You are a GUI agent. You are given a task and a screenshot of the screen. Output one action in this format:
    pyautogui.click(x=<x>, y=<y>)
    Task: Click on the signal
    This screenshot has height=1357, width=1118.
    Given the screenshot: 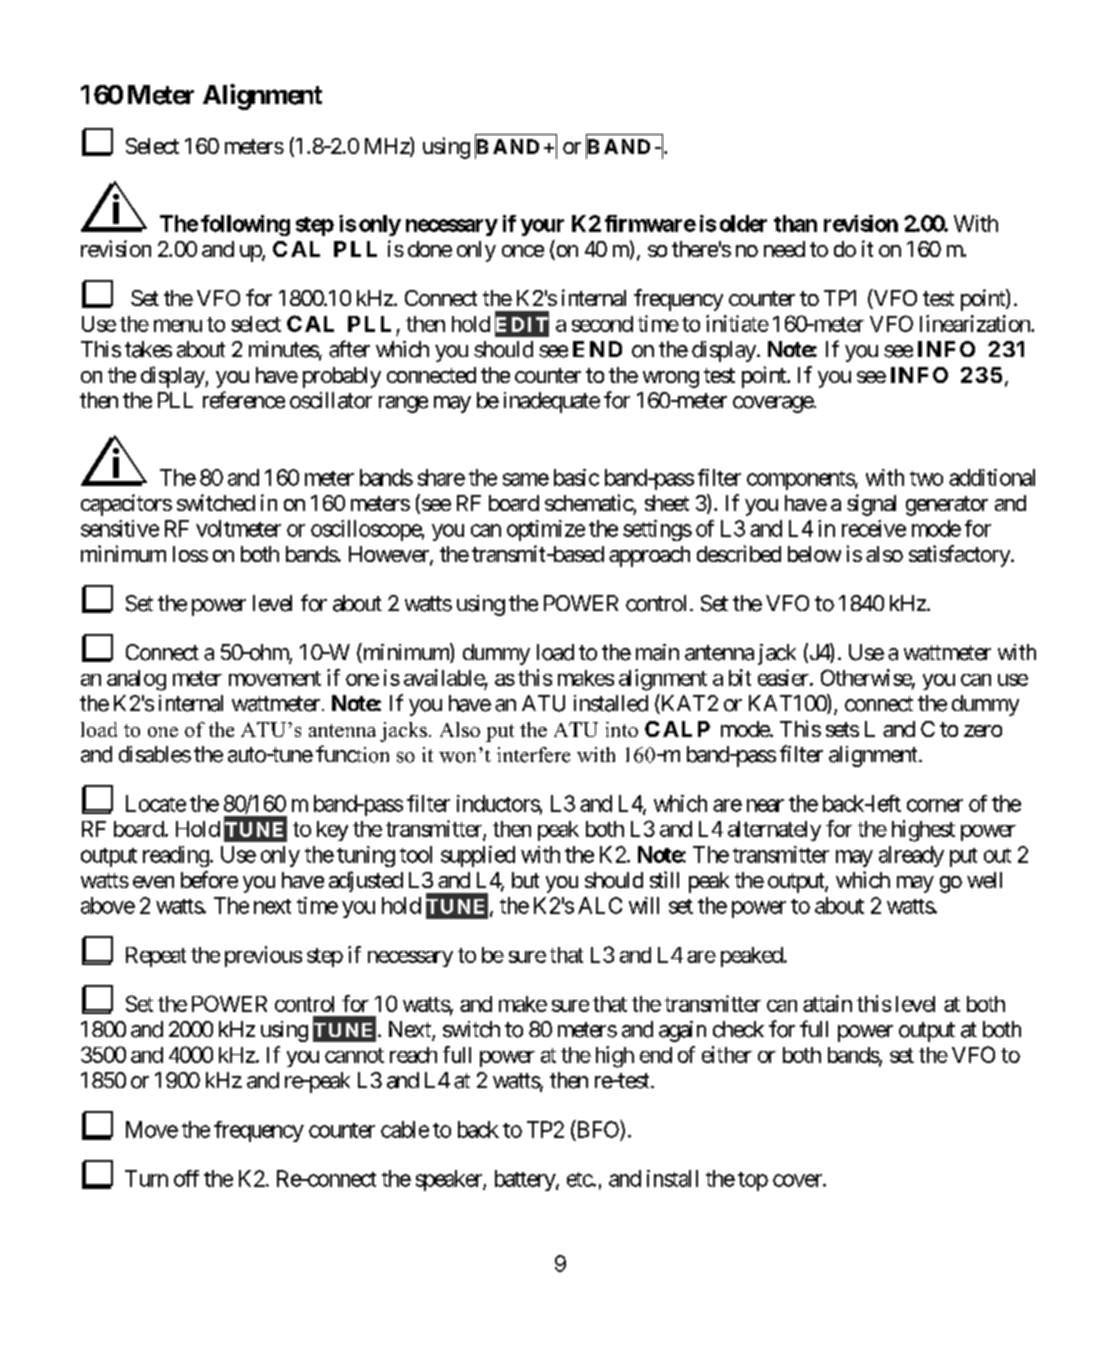 What is the action you would take?
    pyautogui.click(x=871, y=505)
